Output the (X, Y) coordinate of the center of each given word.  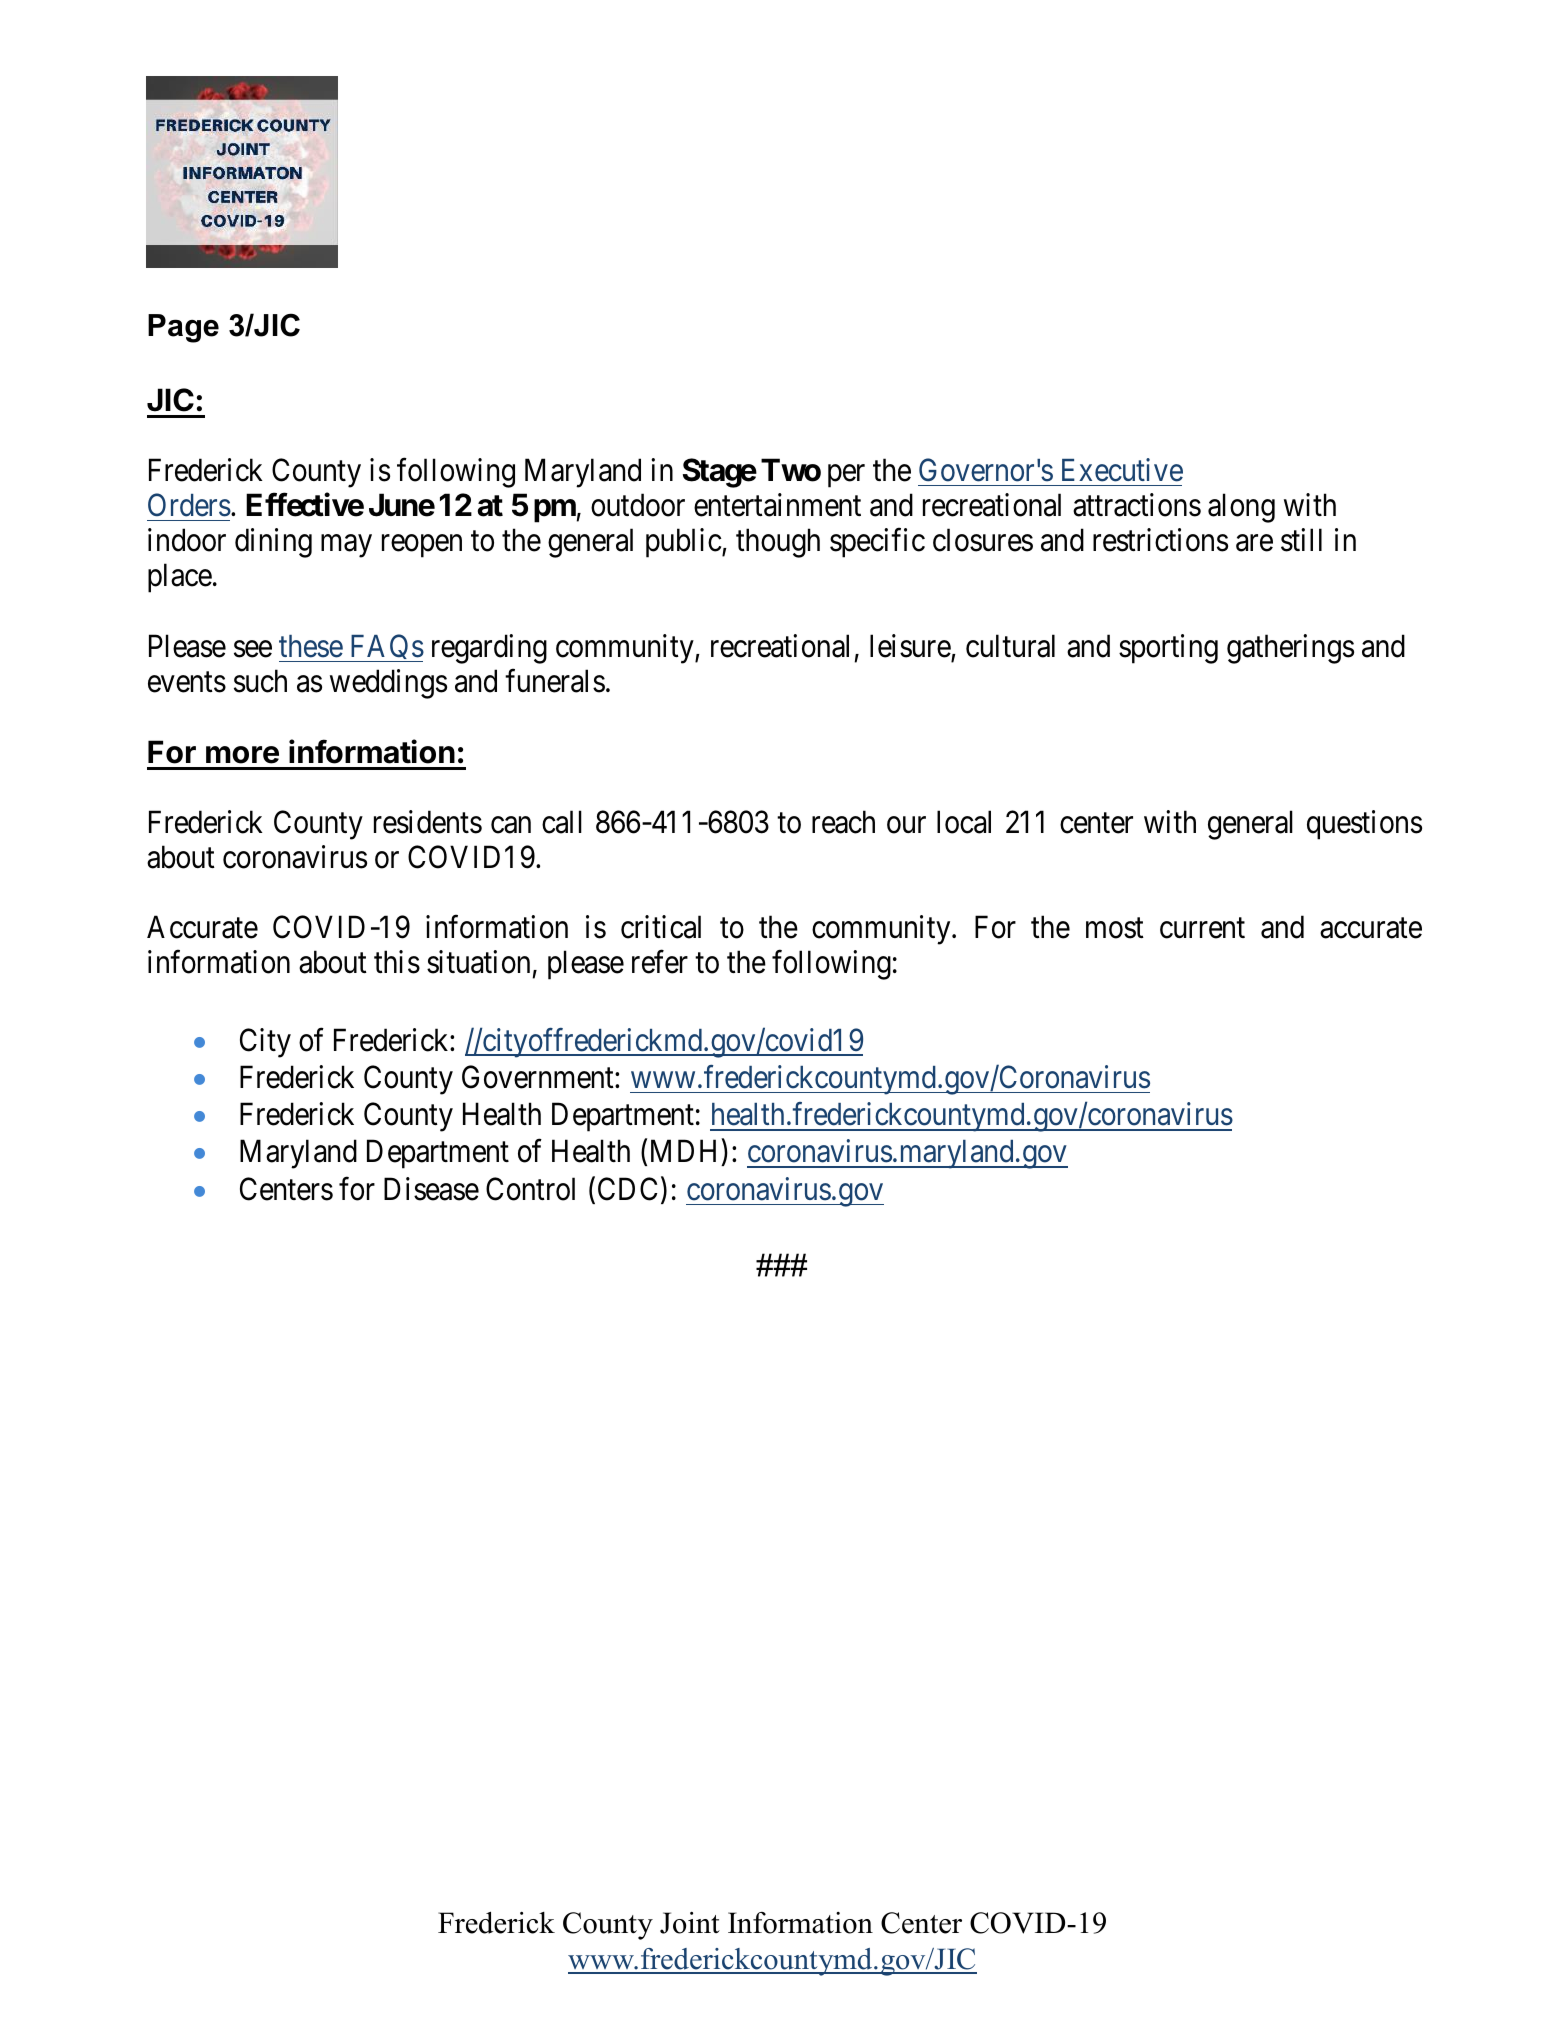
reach (843, 822)
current (1202, 928)
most (1115, 928)
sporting (1168, 649)
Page (183, 328)
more (242, 755)
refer (660, 962)
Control (530, 1189)
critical (661, 927)
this (397, 962)
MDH (683, 1151)
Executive (1122, 470)
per (846, 476)
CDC (627, 1189)
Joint (690, 1923)
